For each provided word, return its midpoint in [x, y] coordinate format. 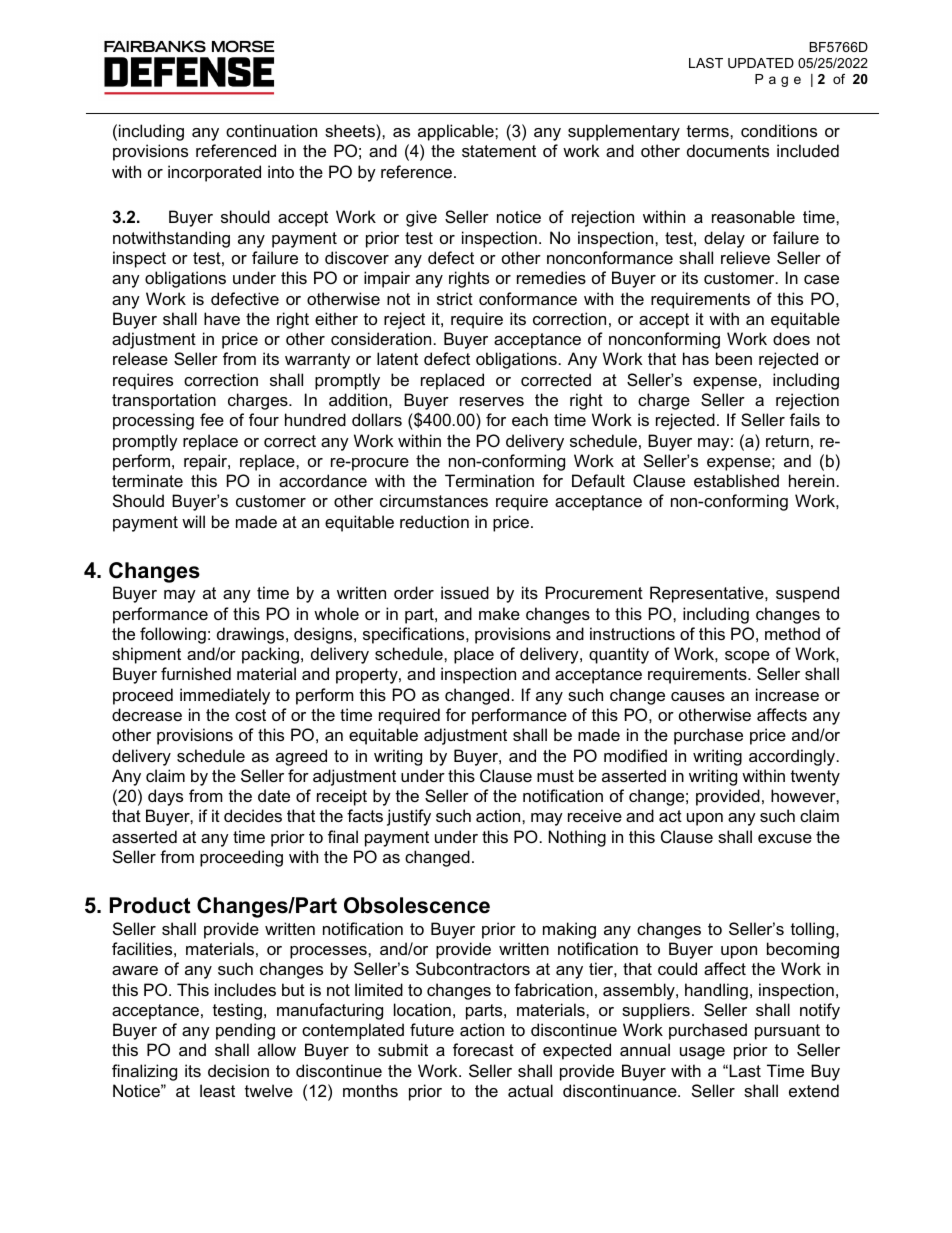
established [736, 480]
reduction [434, 521]
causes [698, 696]
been [734, 358]
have [222, 318]
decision [238, 1070]
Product [150, 905]
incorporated [214, 173]
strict [455, 298]
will [193, 521]
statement [499, 151]
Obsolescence [417, 905]
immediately [225, 696]
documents [728, 150]
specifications [415, 635]
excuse [785, 838]
